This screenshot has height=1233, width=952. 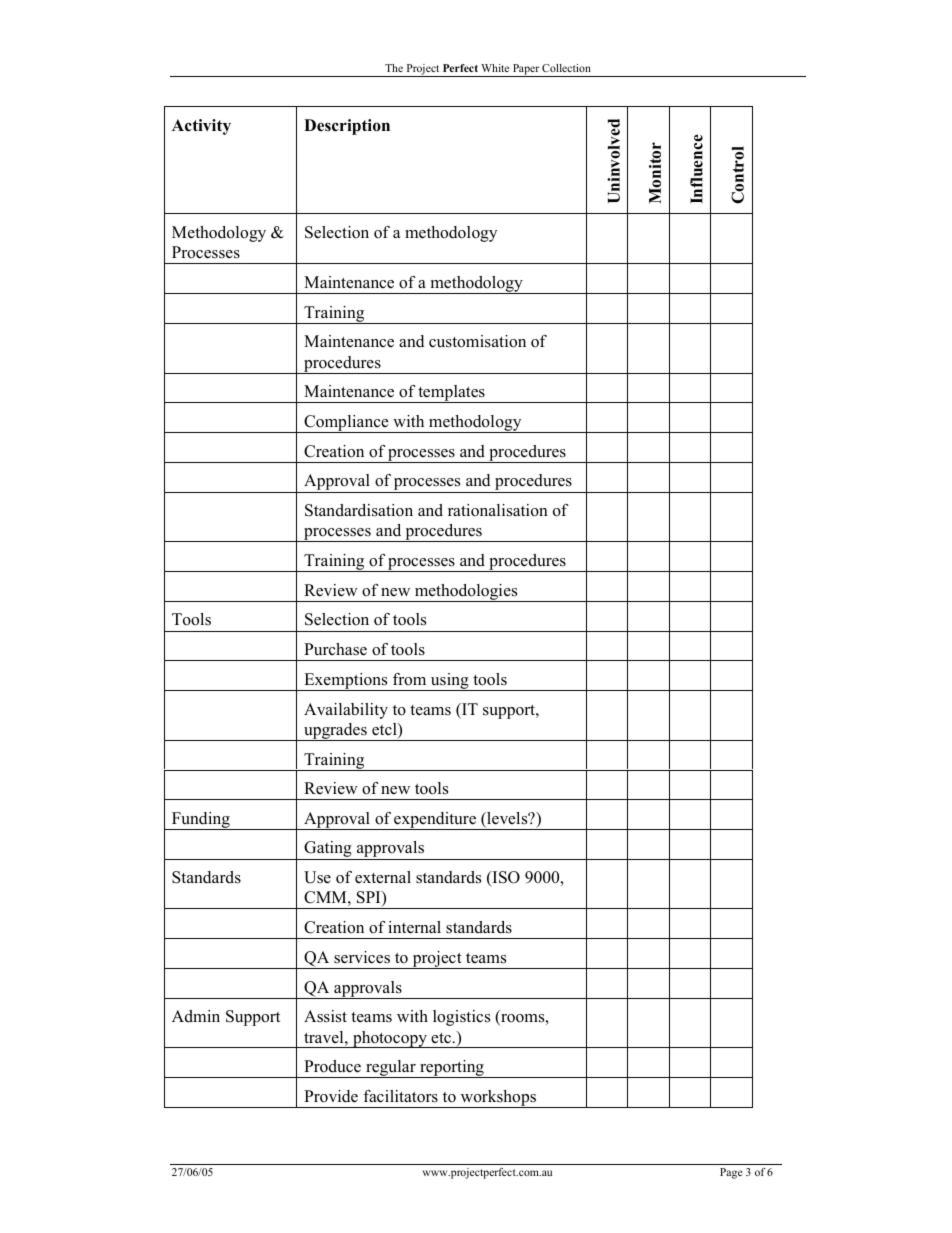 I want to click on rationalisation, so click(x=498, y=510).
